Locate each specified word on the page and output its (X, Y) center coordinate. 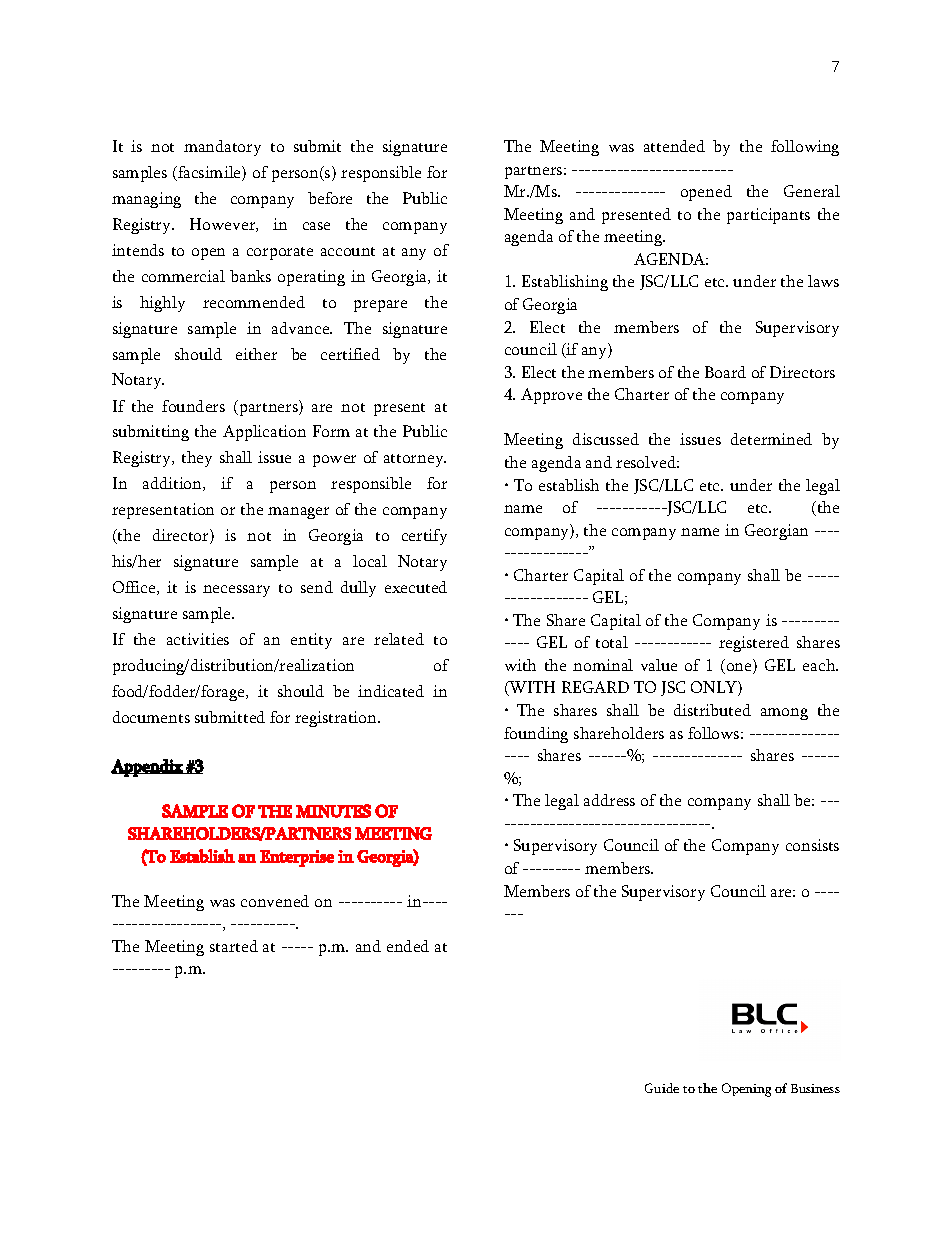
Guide (662, 1088)
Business (815, 1088)
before (330, 198)
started (234, 946)
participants (768, 216)
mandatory (222, 148)
